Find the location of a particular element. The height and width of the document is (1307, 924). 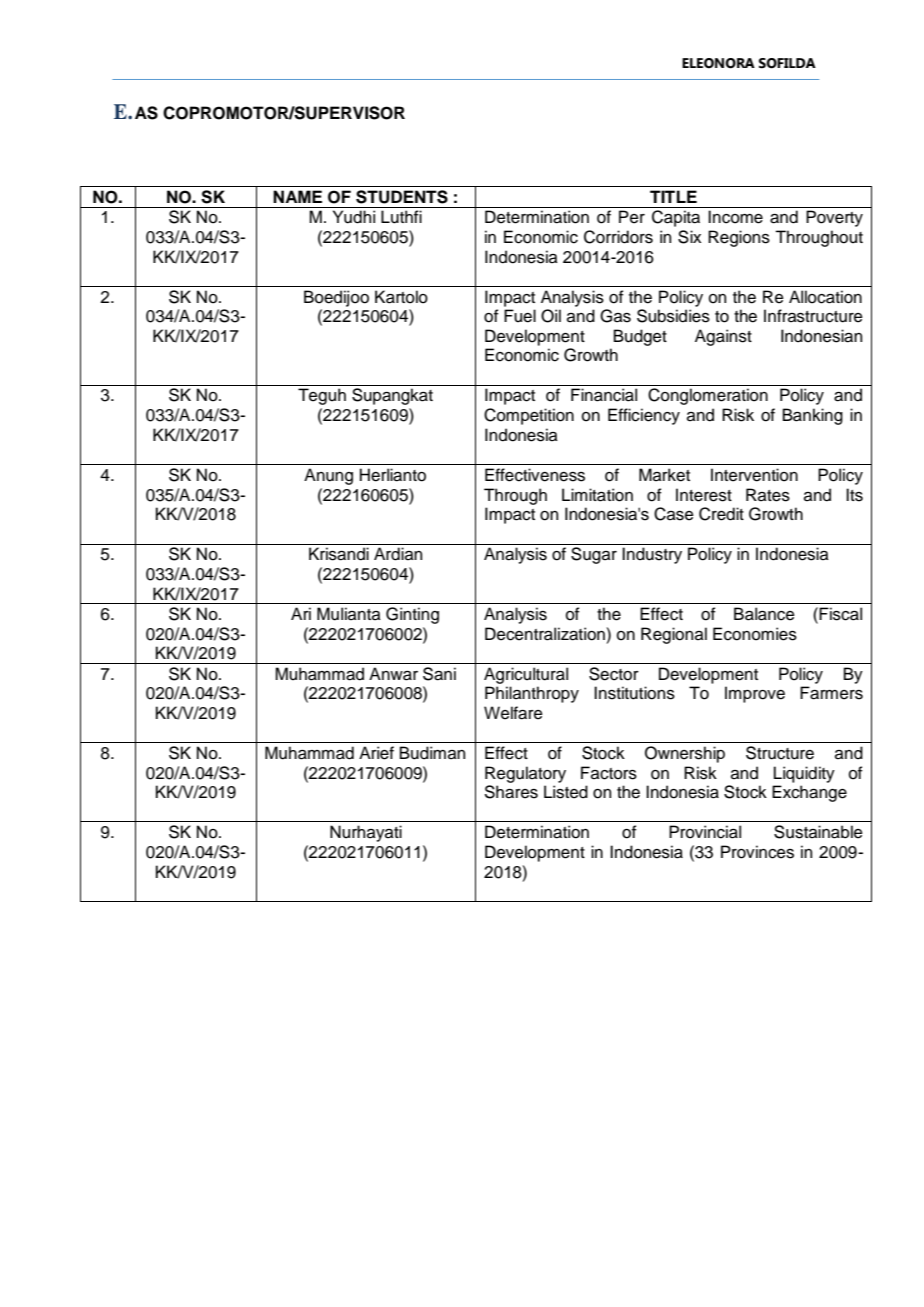

Decentralization is located at coordinates (545, 634).
